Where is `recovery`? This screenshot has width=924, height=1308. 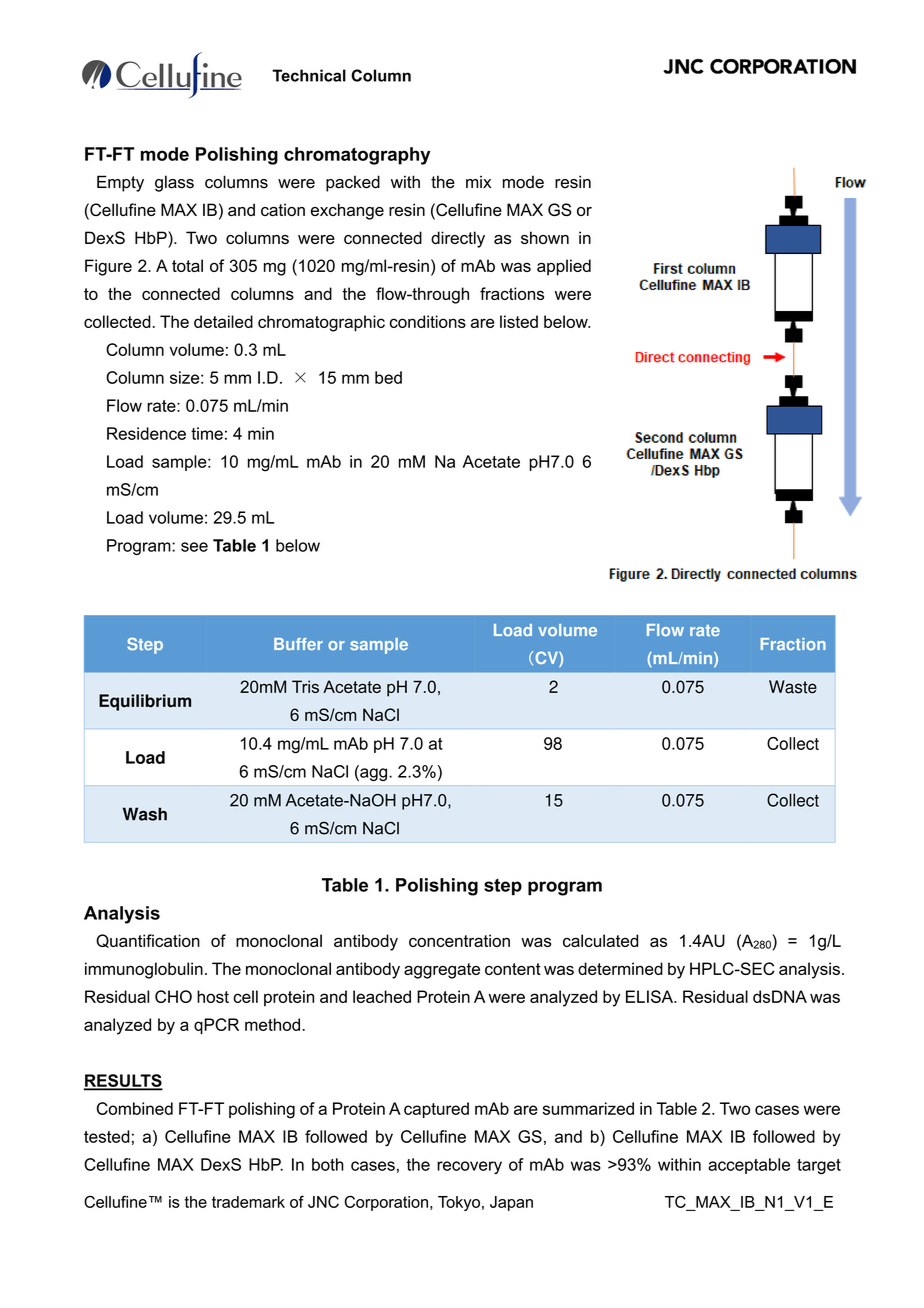 recovery is located at coordinates (469, 1167).
